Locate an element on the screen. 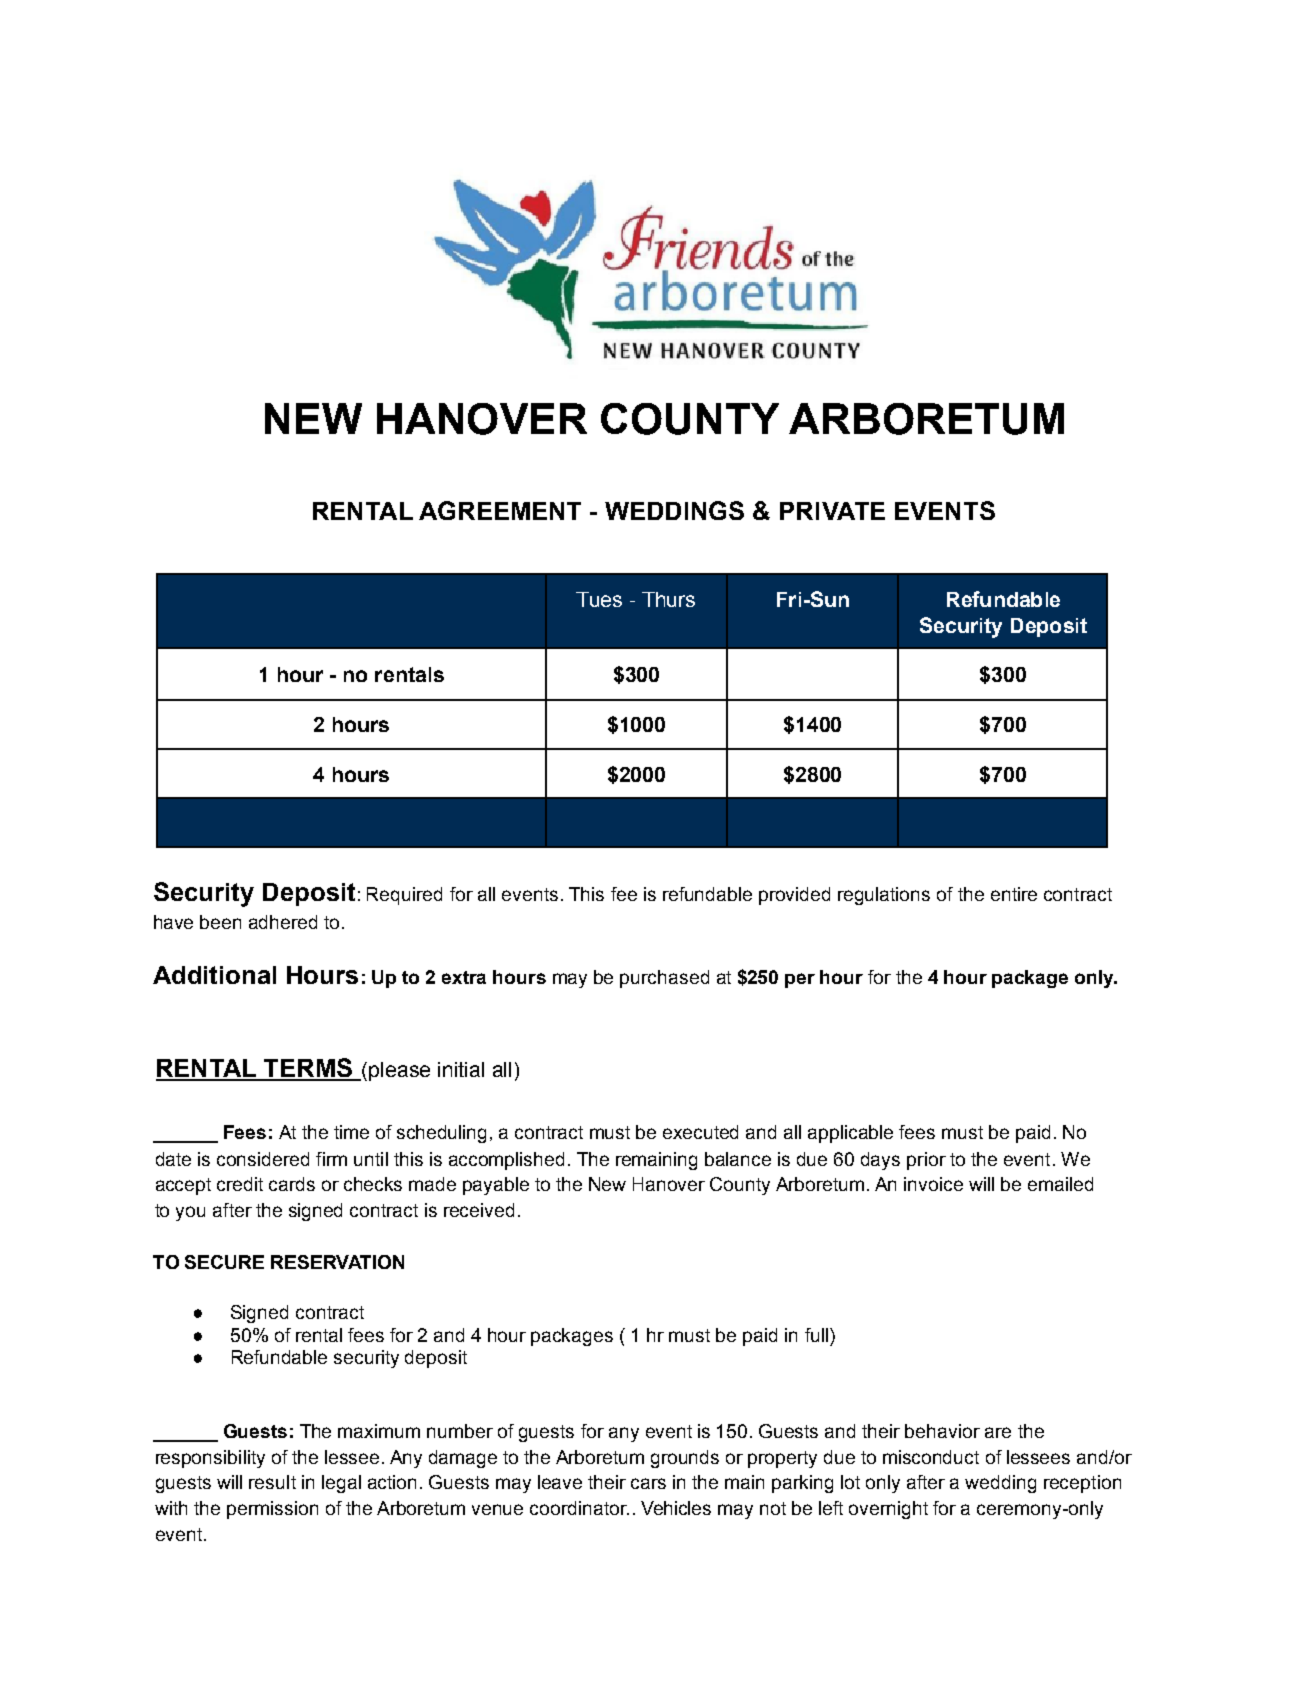 The image size is (1307, 1692). executed is located at coordinates (700, 1132).
